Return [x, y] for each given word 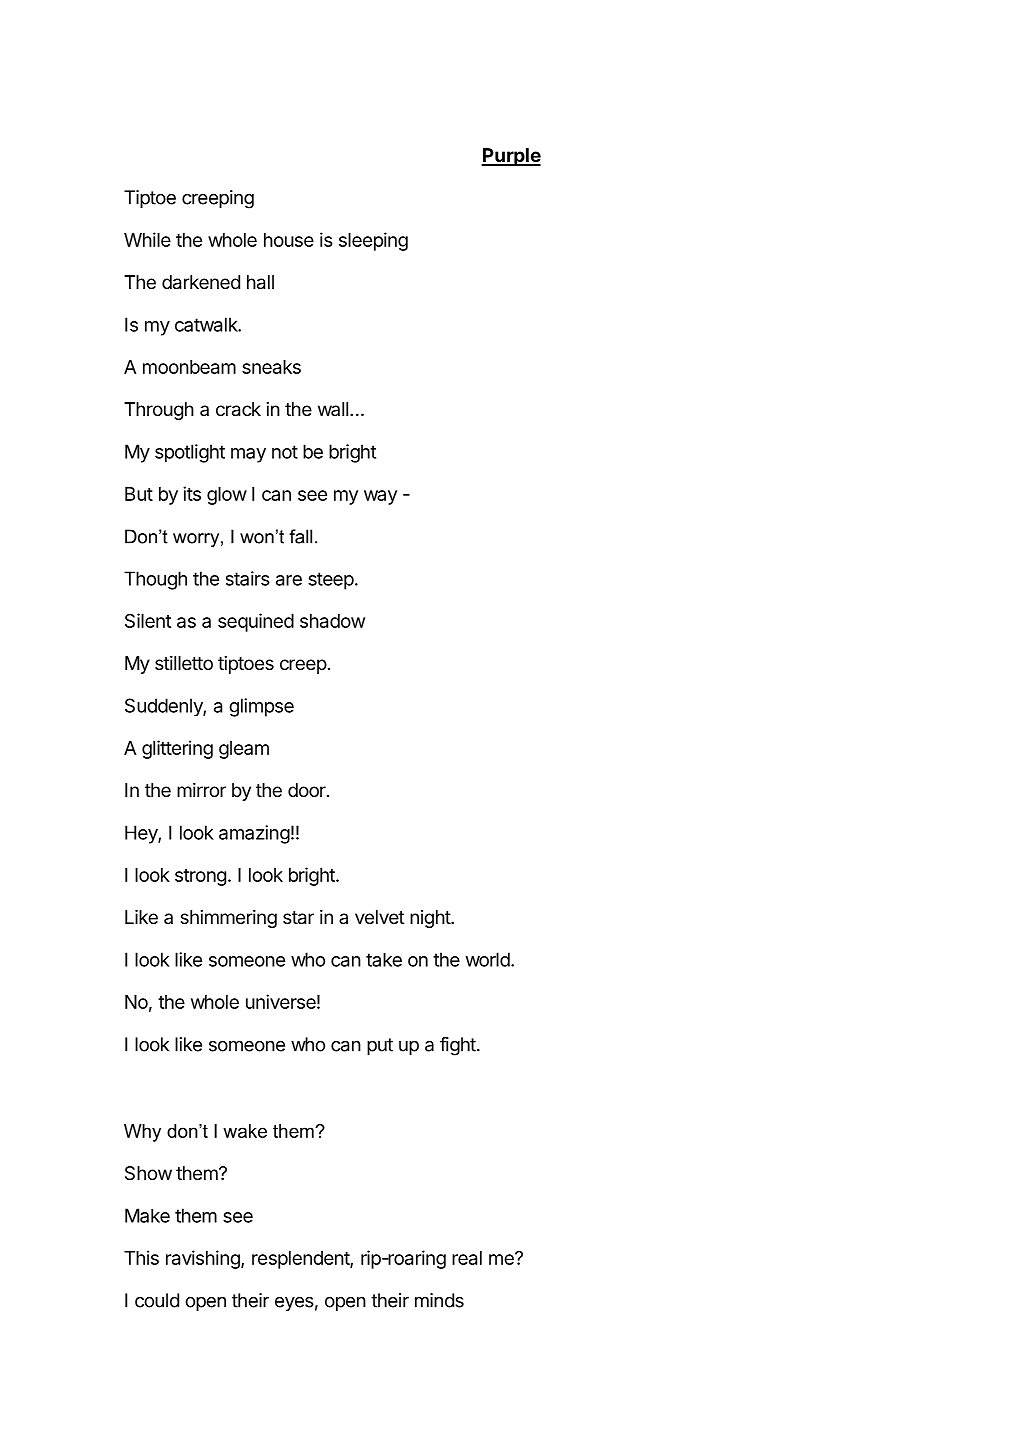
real [467, 1258]
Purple [511, 157]
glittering [177, 749]
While [147, 239]
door [308, 790]
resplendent [301, 1260]
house [289, 240]
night [431, 919]
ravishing [204, 1259]
